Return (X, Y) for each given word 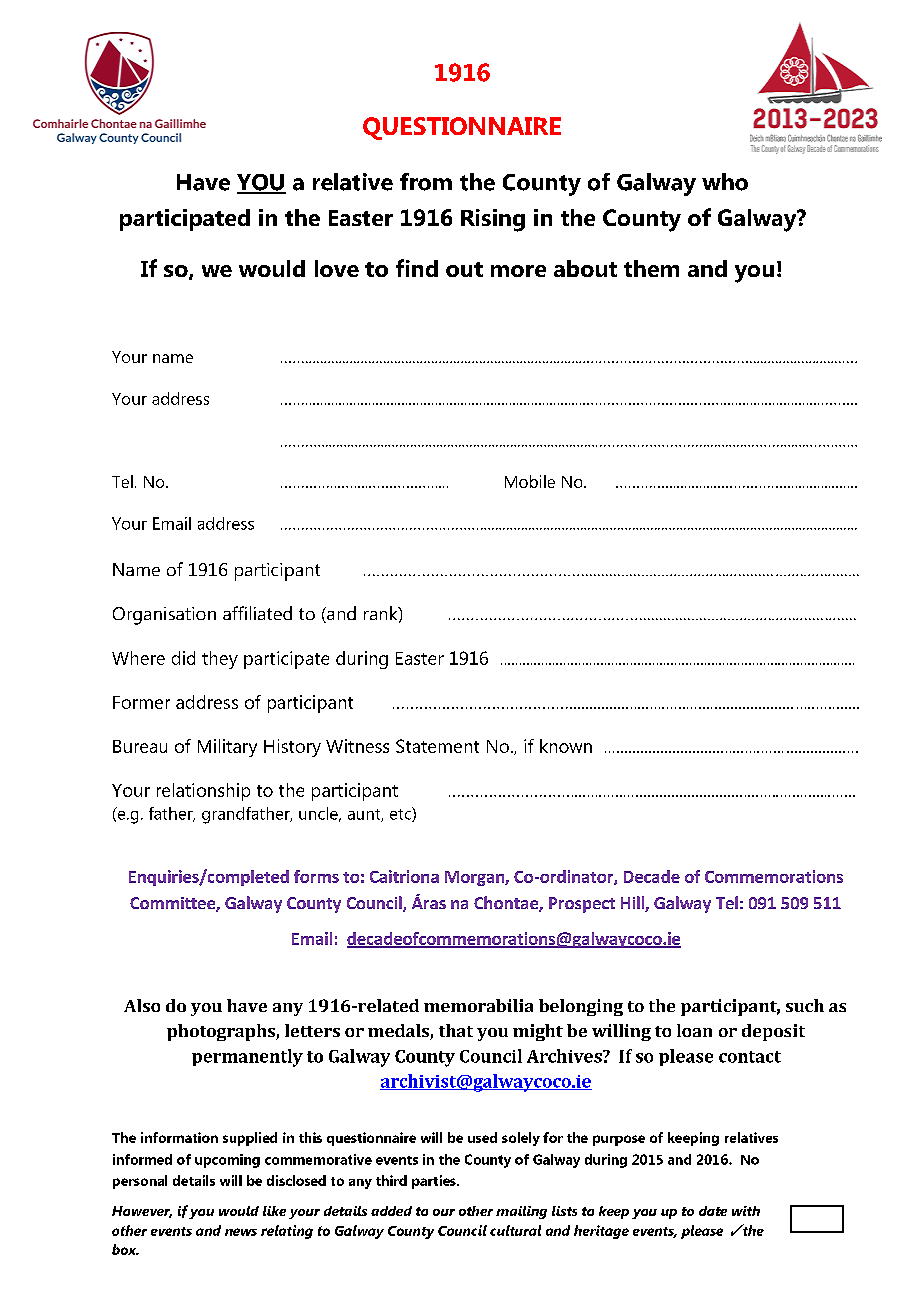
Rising (493, 220)
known (566, 746)
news (241, 1232)
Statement (437, 746)
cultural (515, 1230)
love (337, 268)
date (713, 1211)
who (725, 182)
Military (227, 748)
